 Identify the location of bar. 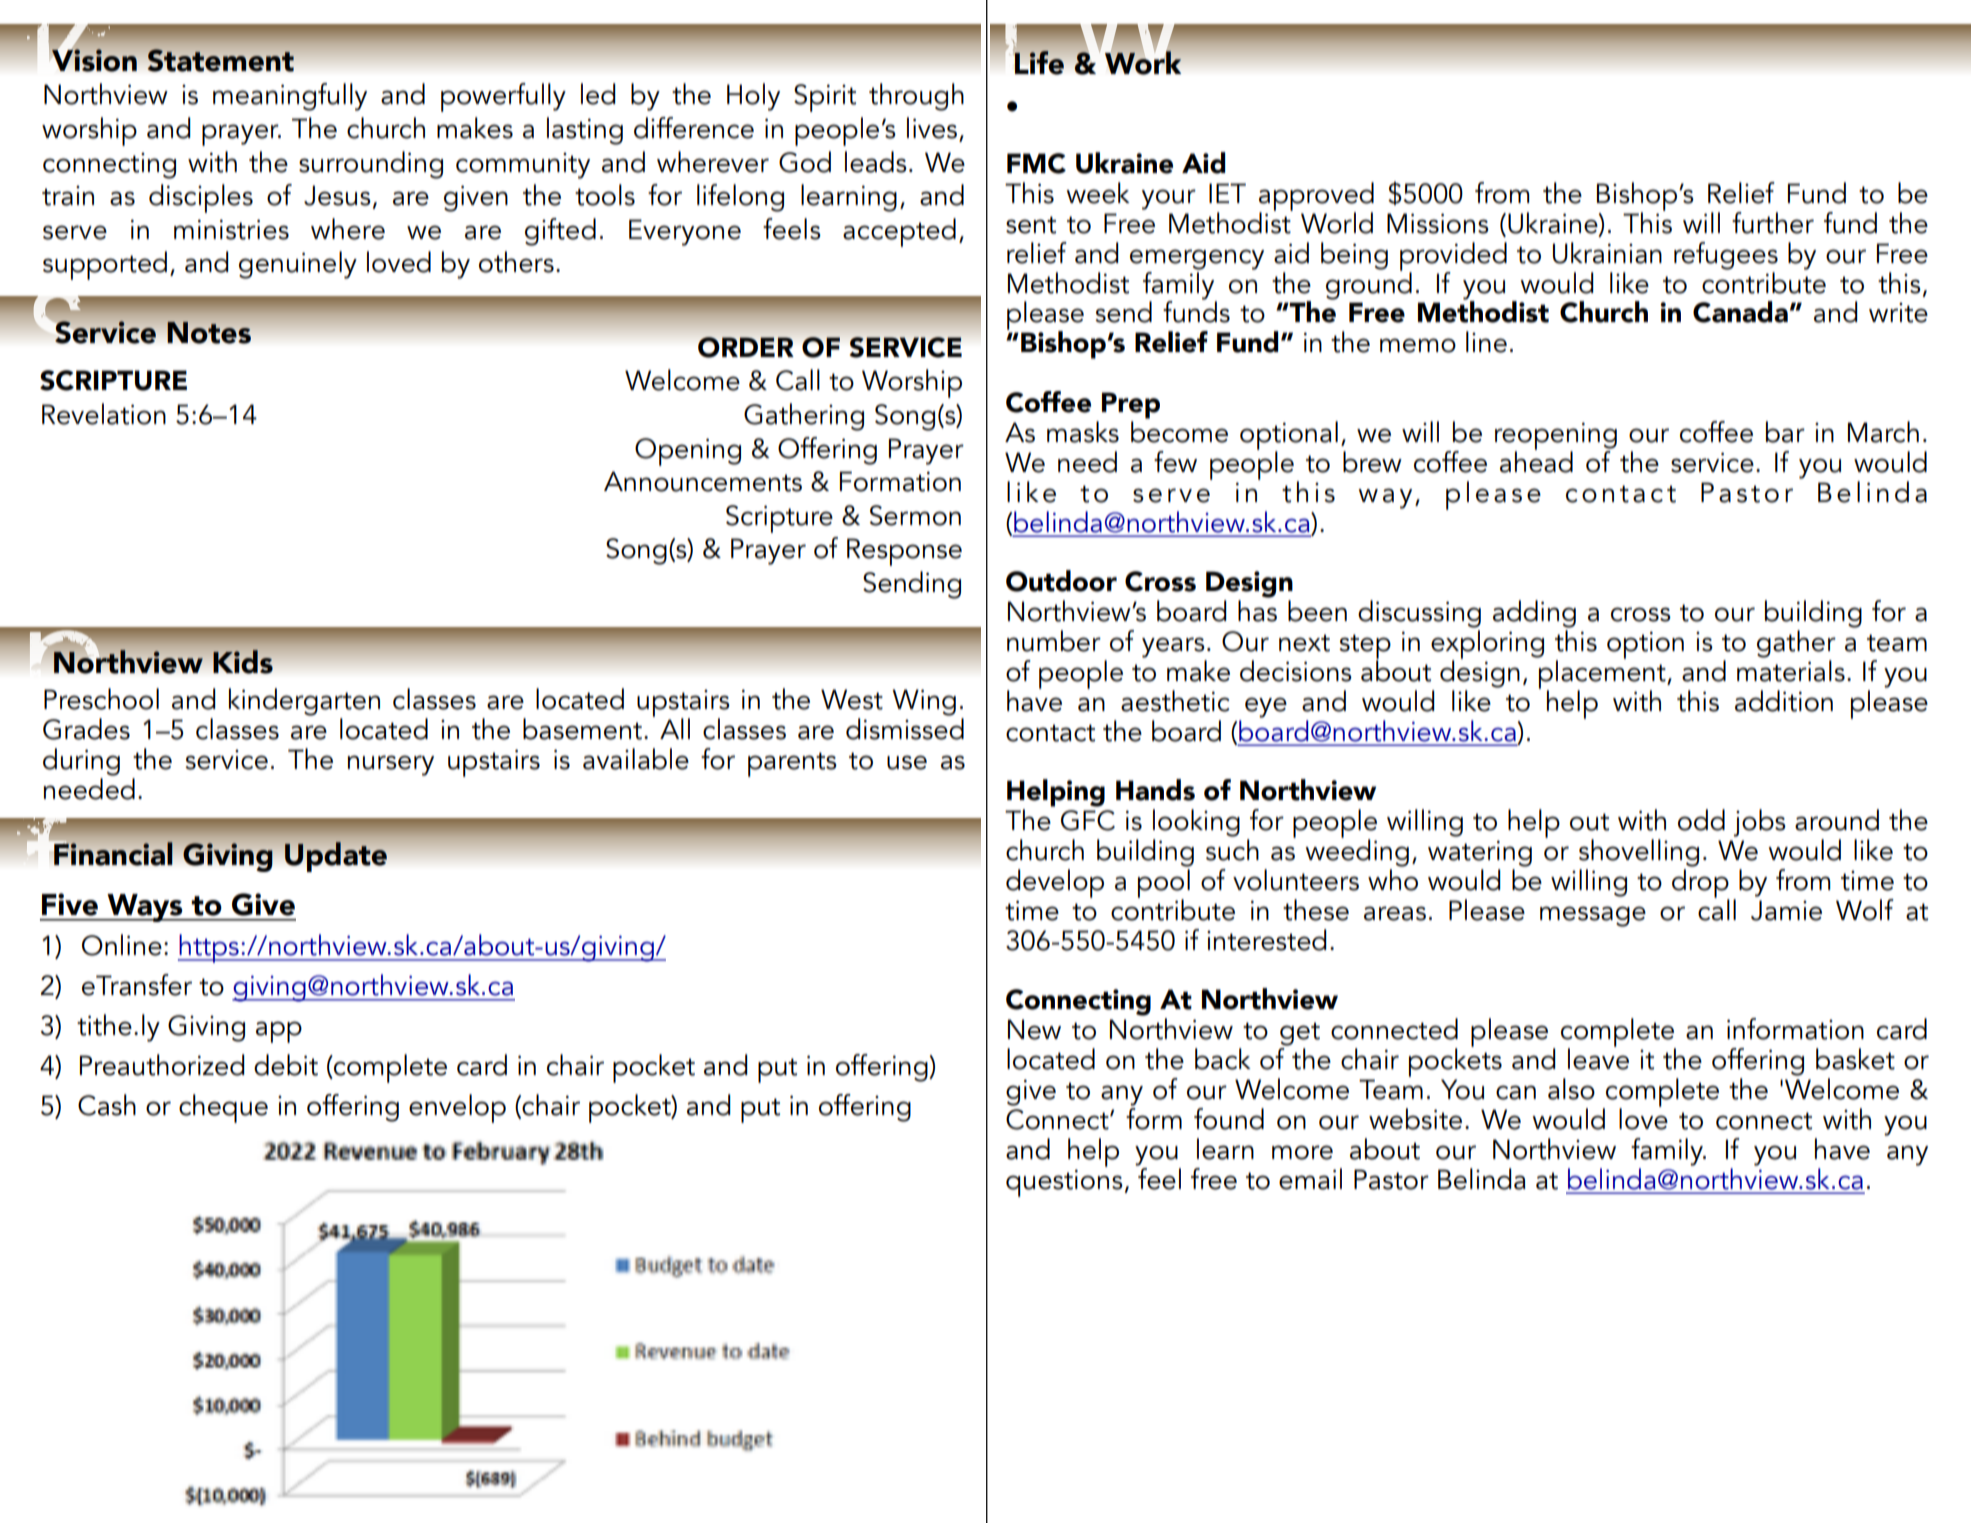
(1785, 432).
